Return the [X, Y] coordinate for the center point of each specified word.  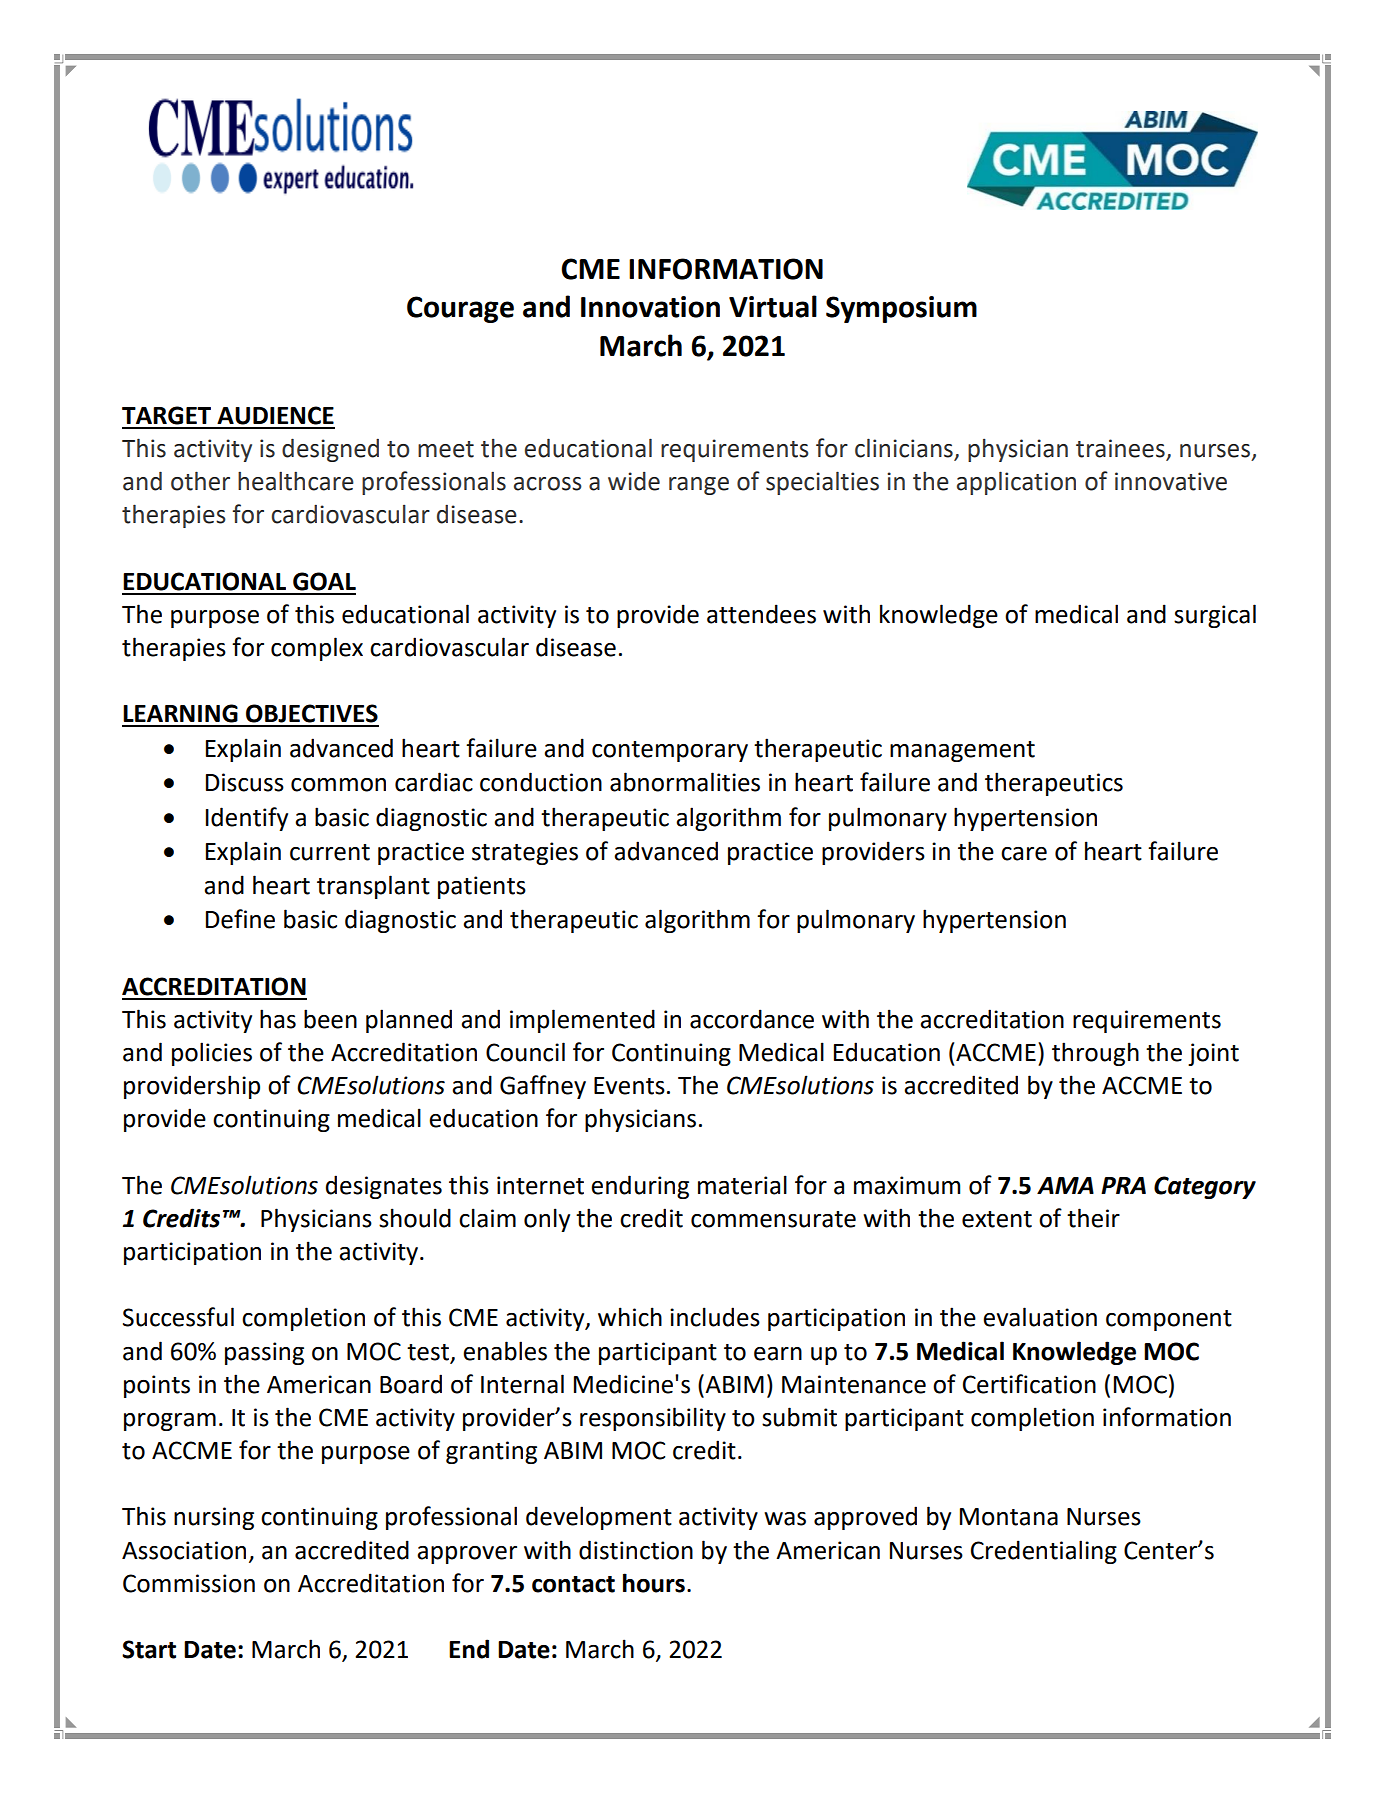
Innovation [650, 307]
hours [654, 1583]
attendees [761, 614]
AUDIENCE [275, 415]
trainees [1120, 448]
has [278, 1019]
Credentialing [1044, 1552]
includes [715, 1317]
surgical [1215, 616]
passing [264, 1353]
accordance [752, 1019]
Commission [189, 1583]
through [1095, 1054]
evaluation [1040, 1317]
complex [317, 649]
